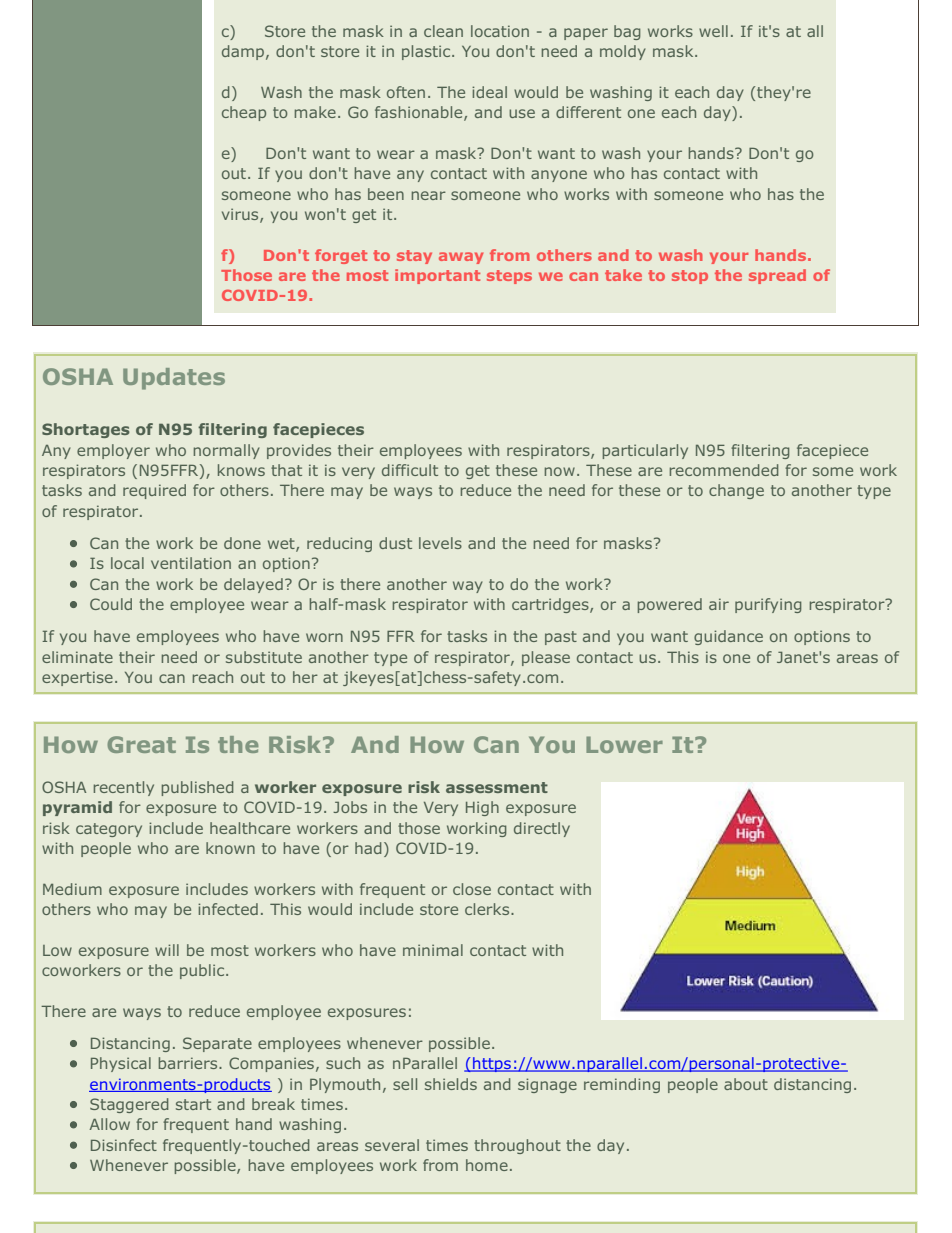 The width and height of the screenshot is (952, 1233). I want to click on Disinfect, so click(124, 1145).
